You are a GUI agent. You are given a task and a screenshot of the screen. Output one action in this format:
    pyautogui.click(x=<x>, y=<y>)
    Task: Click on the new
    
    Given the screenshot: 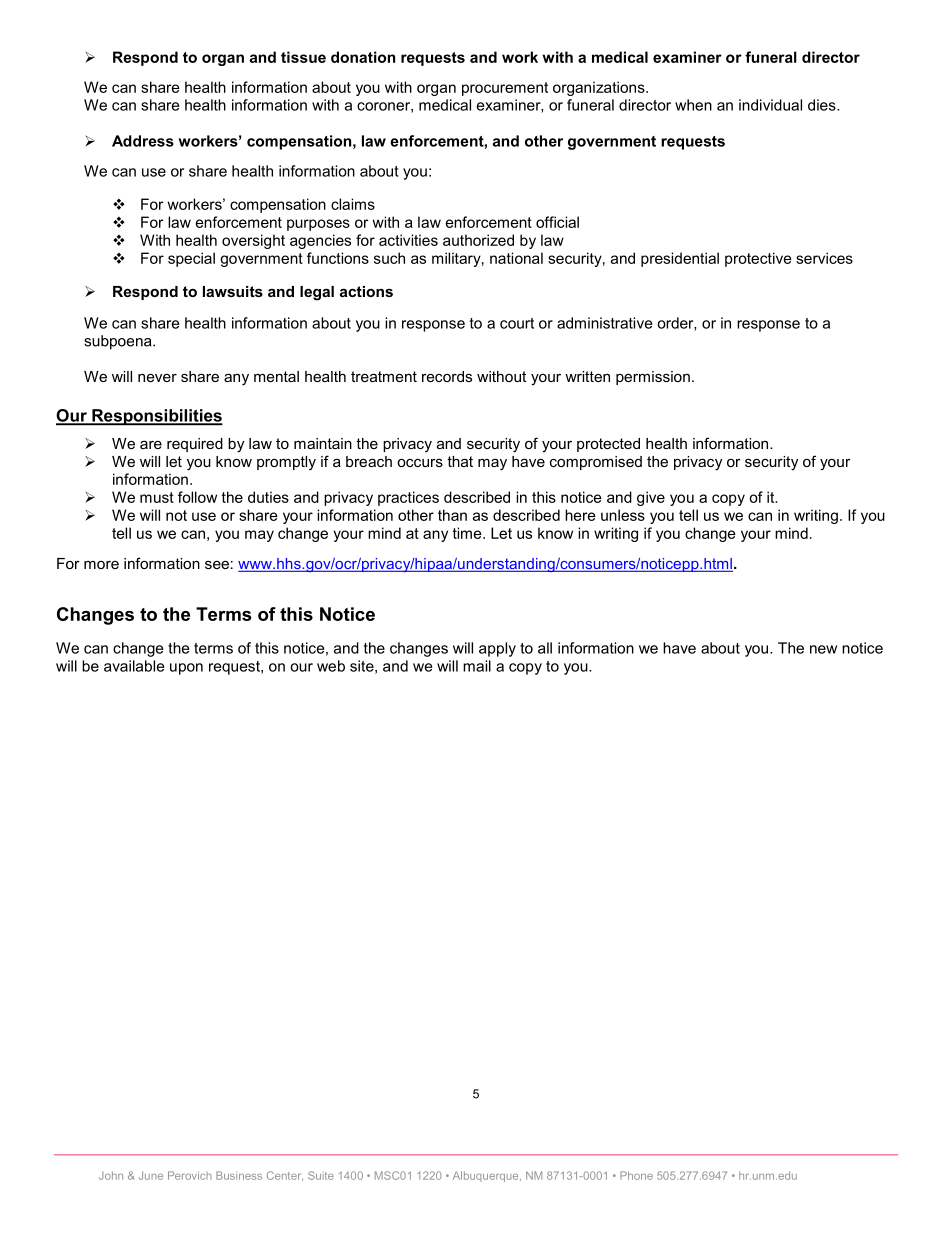 What is the action you would take?
    pyautogui.click(x=823, y=649)
